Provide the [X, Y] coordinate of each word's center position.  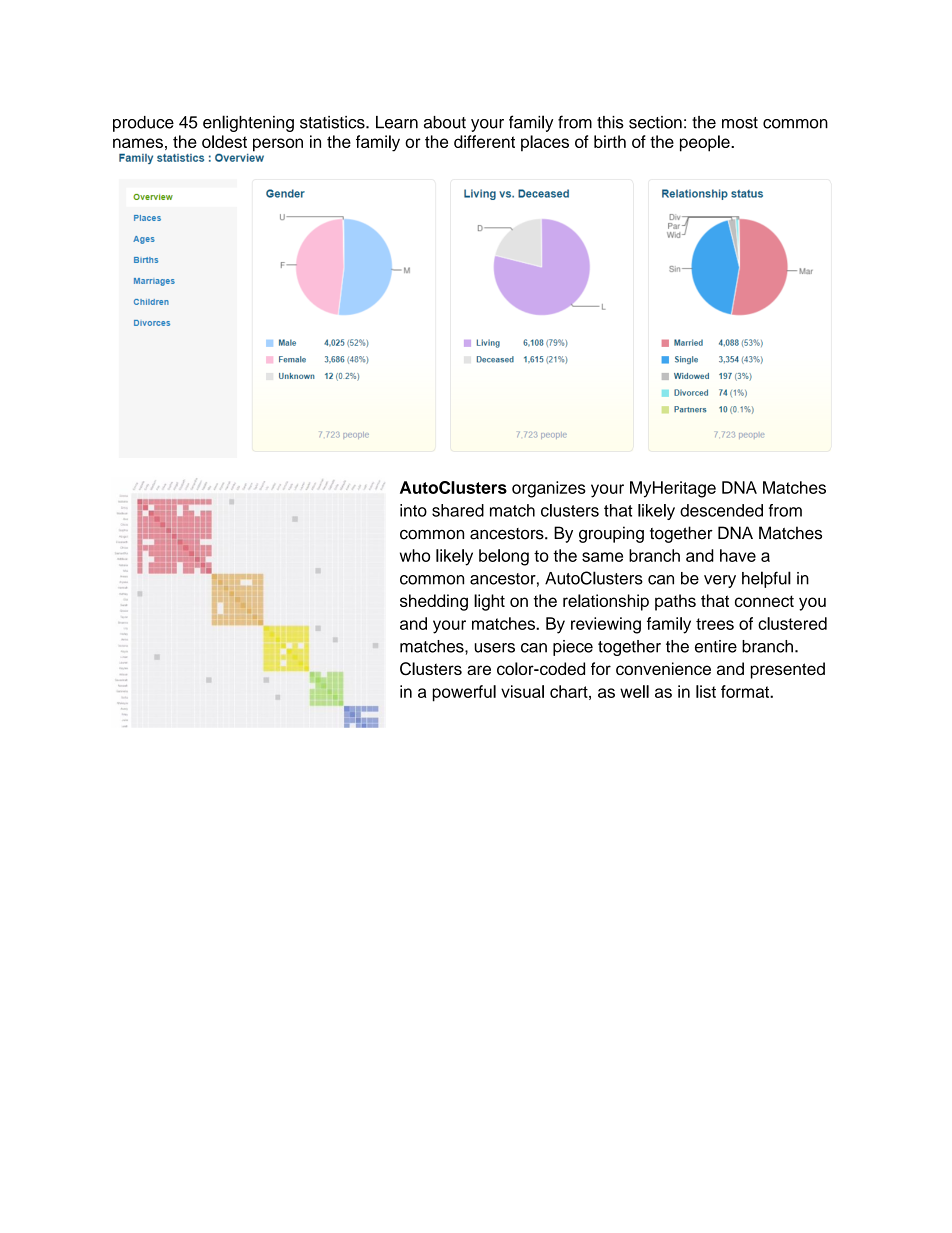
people [706, 143]
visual [522, 691]
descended [721, 510]
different [484, 141]
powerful [464, 693]
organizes [549, 489]
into [413, 510]
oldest [224, 141]
